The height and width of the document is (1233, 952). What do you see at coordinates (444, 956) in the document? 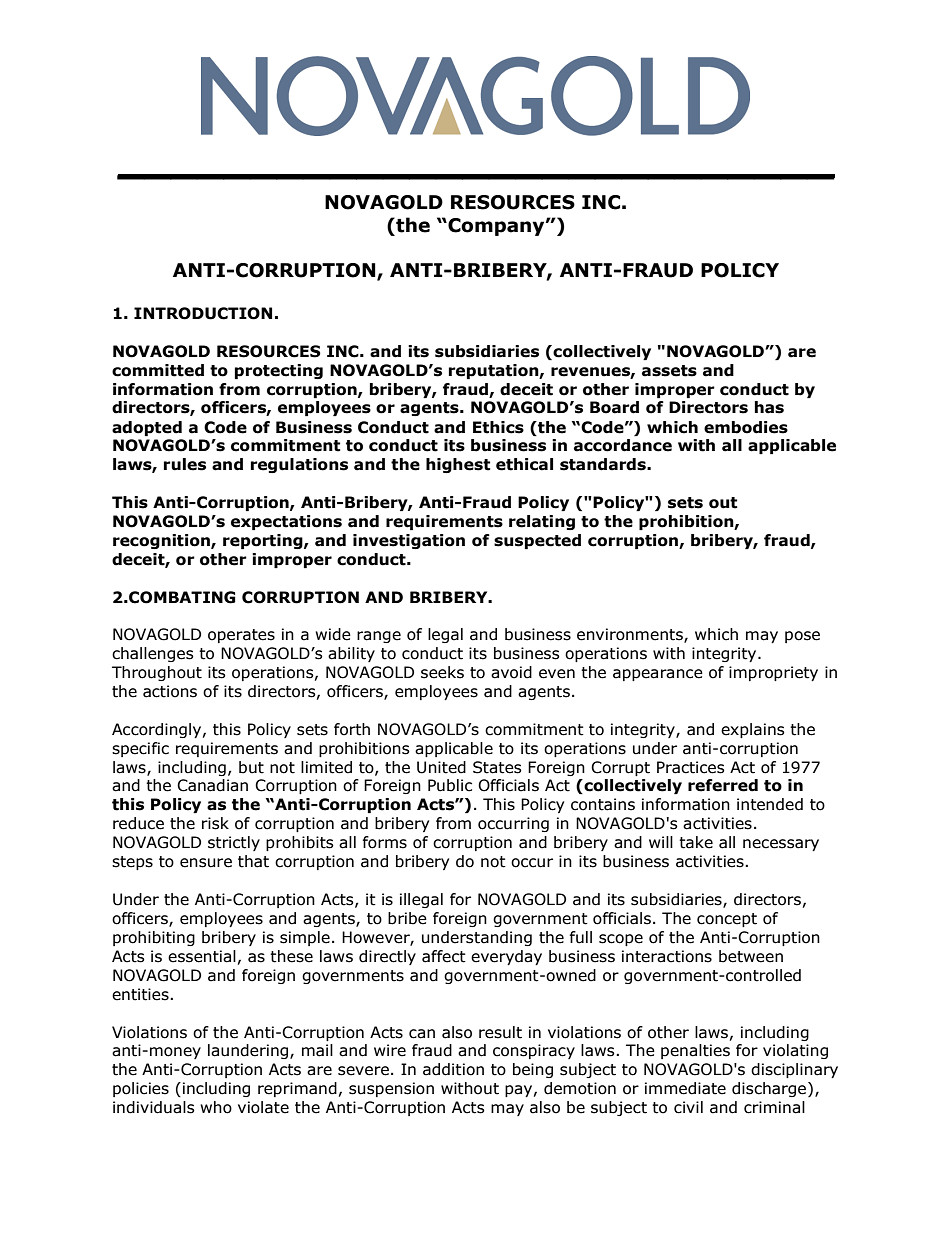
I see `affect` at bounding box center [444, 956].
